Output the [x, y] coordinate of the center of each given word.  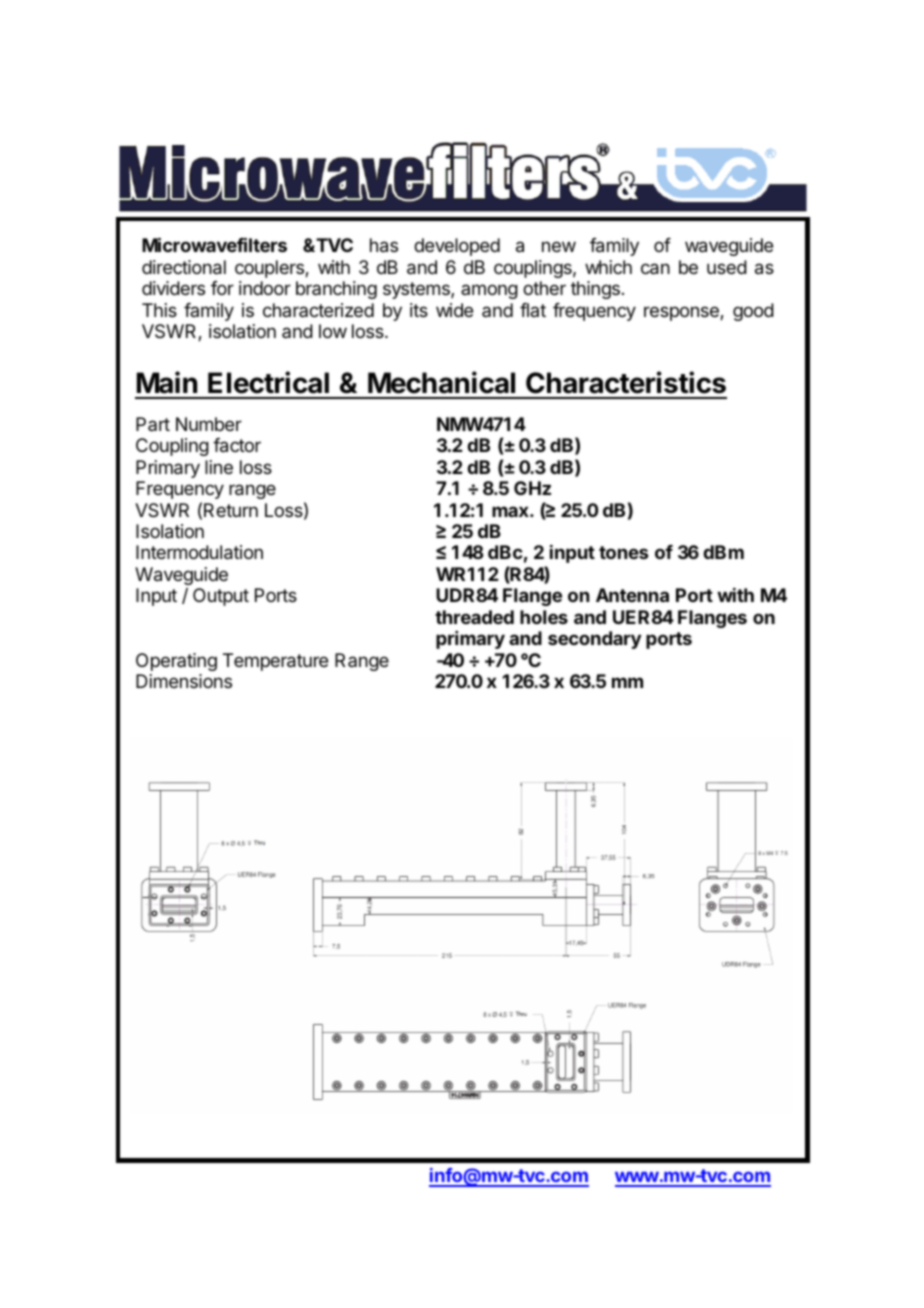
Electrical [268, 382]
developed [457, 247]
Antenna [632, 595]
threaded [474, 617]
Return [231, 510]
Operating [176, 662]
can [655, 269]
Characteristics [626, 382]
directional [184, 267]
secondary [594, 640]
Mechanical [441, 382]
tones [623, 552]
